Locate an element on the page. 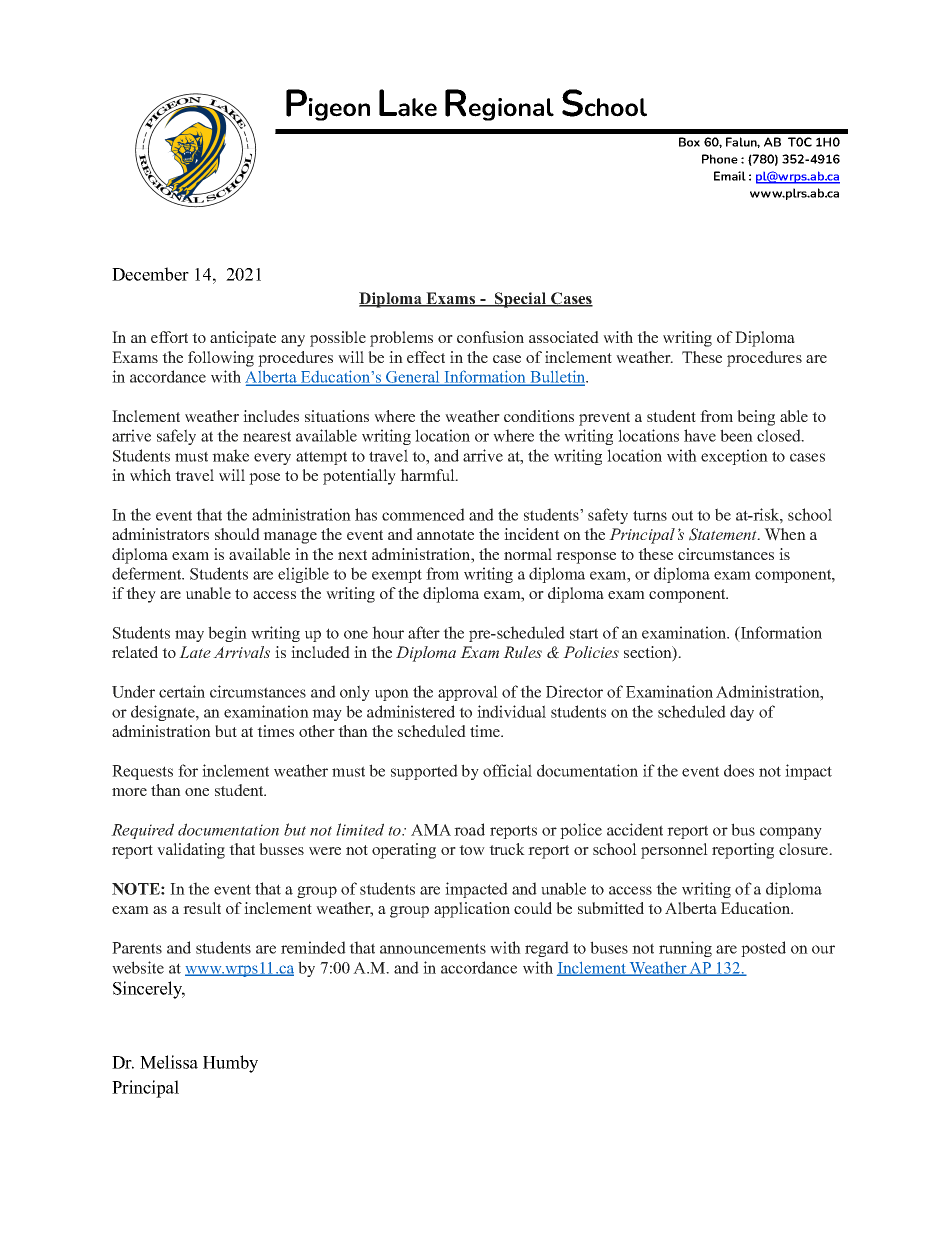 This image has width=952, height=1233. Special is located at coordinates (521, 300).
